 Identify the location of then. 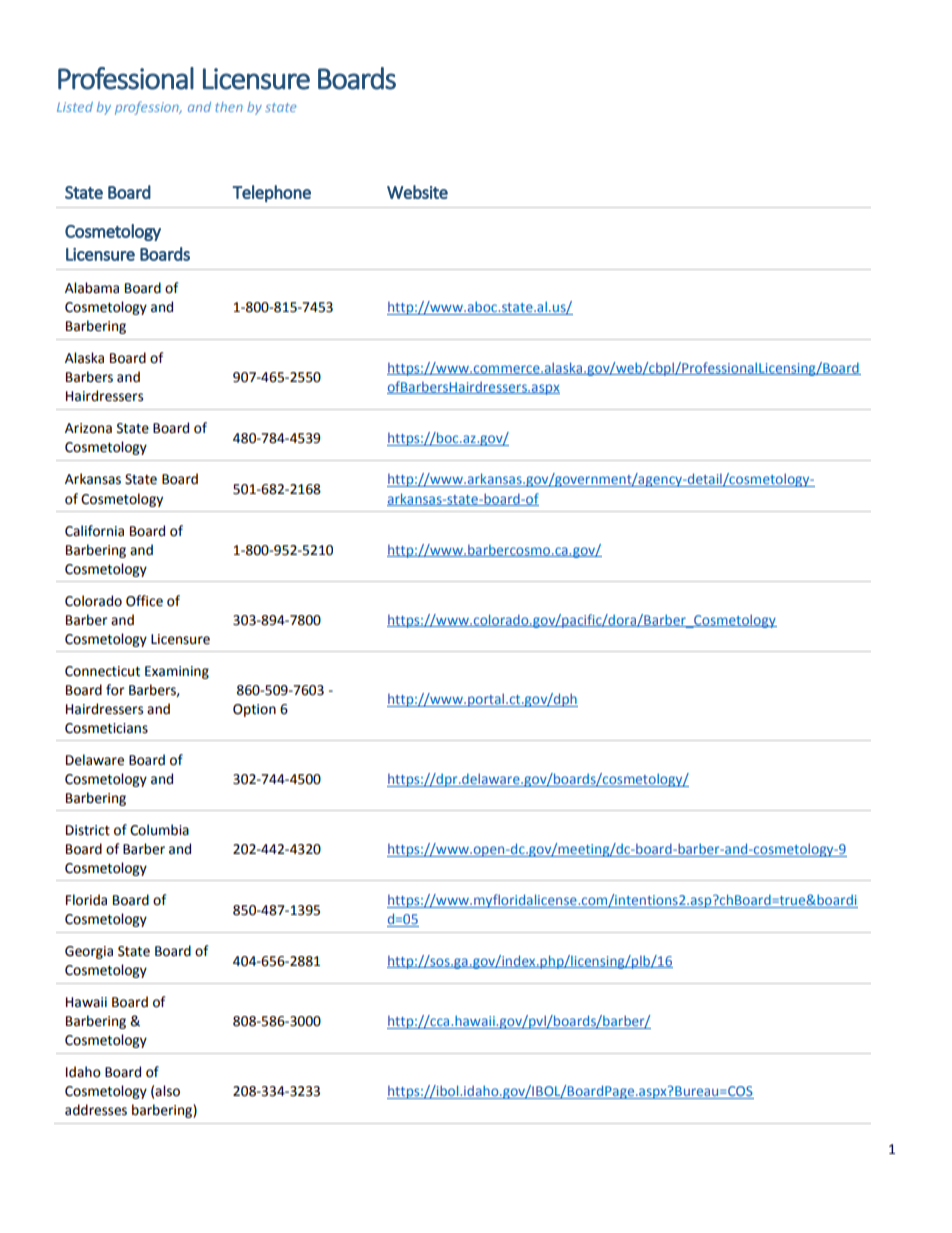
(229, 107).
